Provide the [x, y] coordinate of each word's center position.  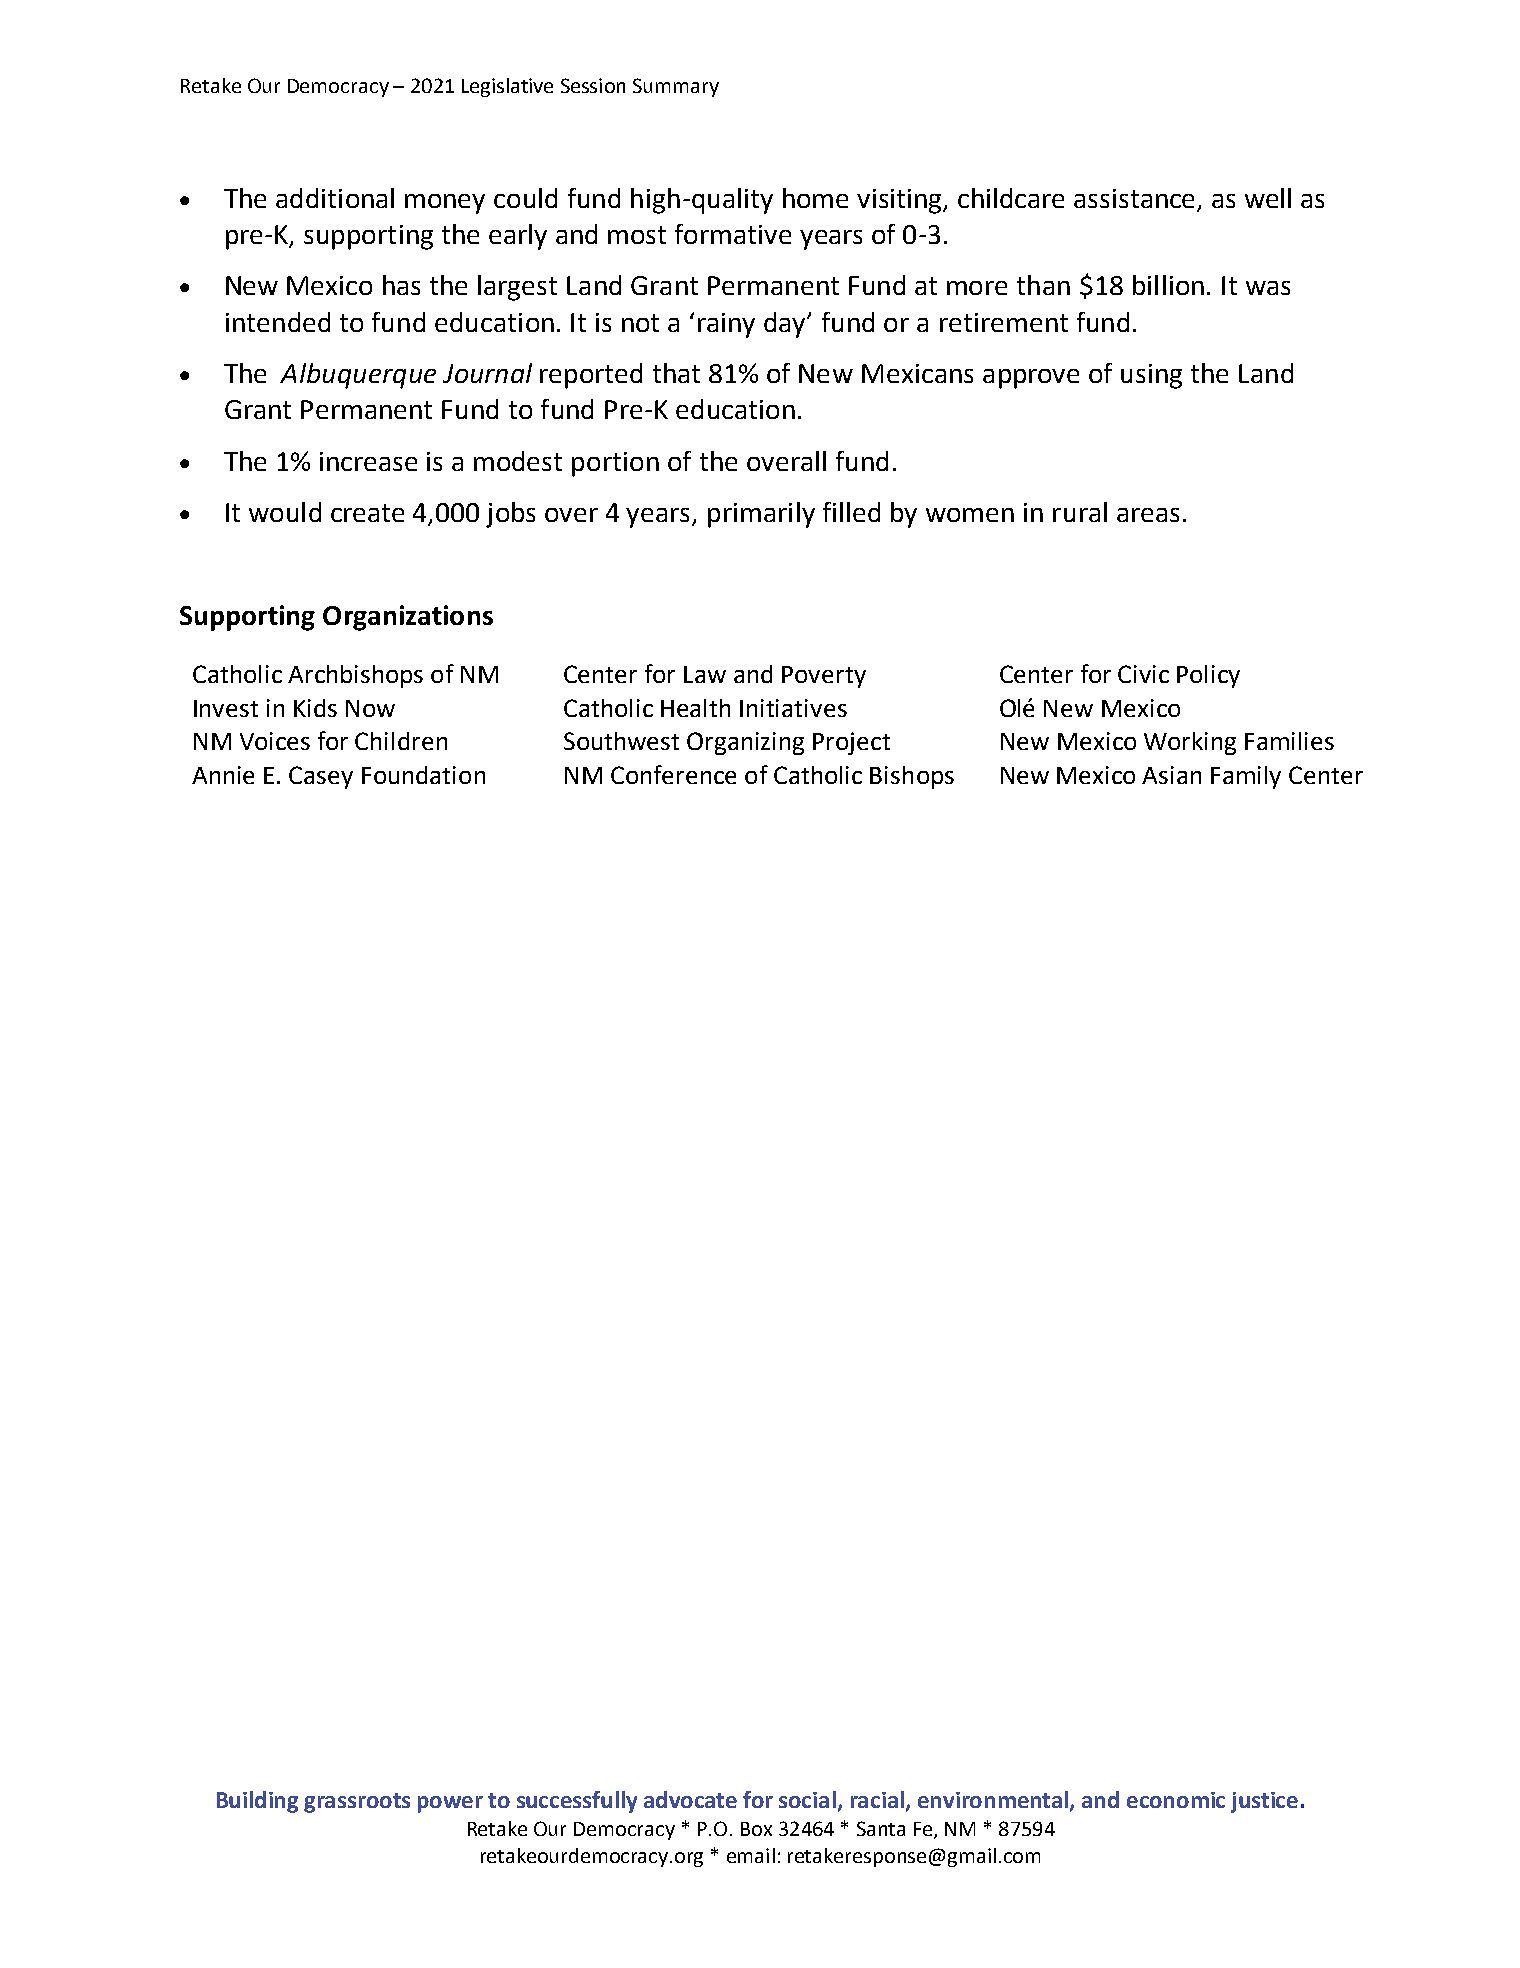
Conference [673, 774]
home [815, 198]
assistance [1134, 198]
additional [335, 198]
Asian [1171, 775]
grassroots [357, 1803]
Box [756, 1829]
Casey [321, 777]
